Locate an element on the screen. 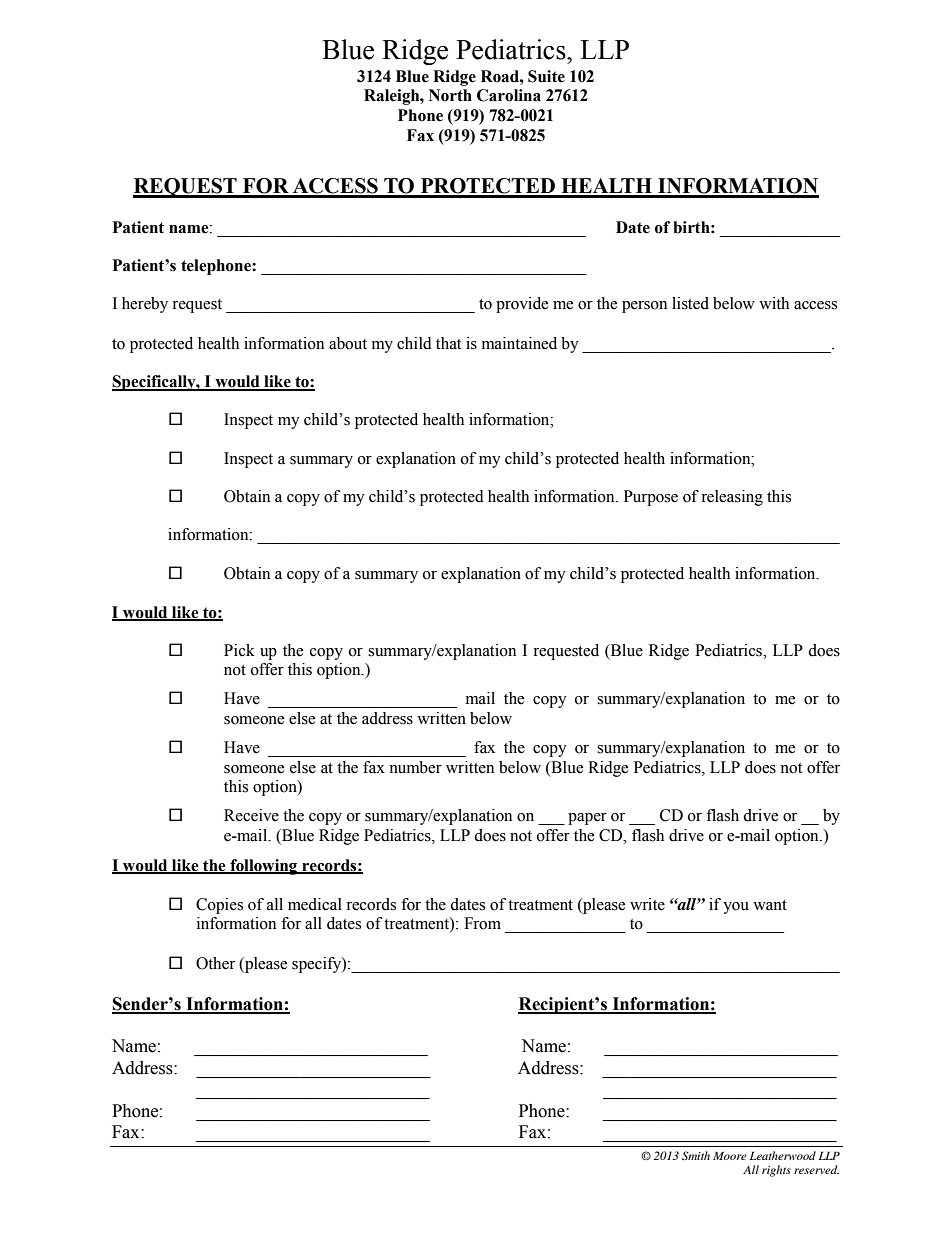 This screenshot has height=1233, width=952. North is located at coordinates (450, 95).
